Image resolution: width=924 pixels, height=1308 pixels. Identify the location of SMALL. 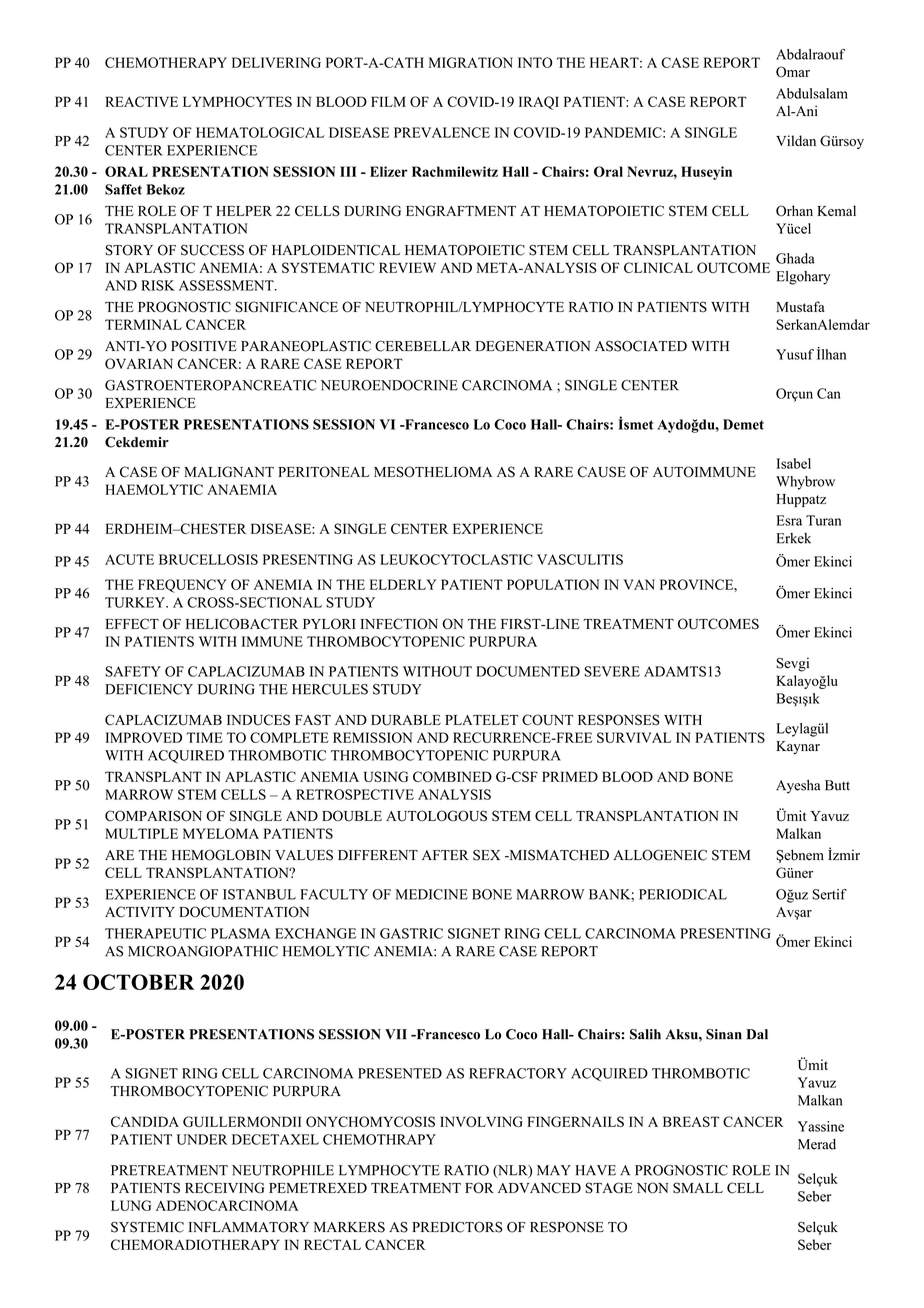
(698, 1188).
